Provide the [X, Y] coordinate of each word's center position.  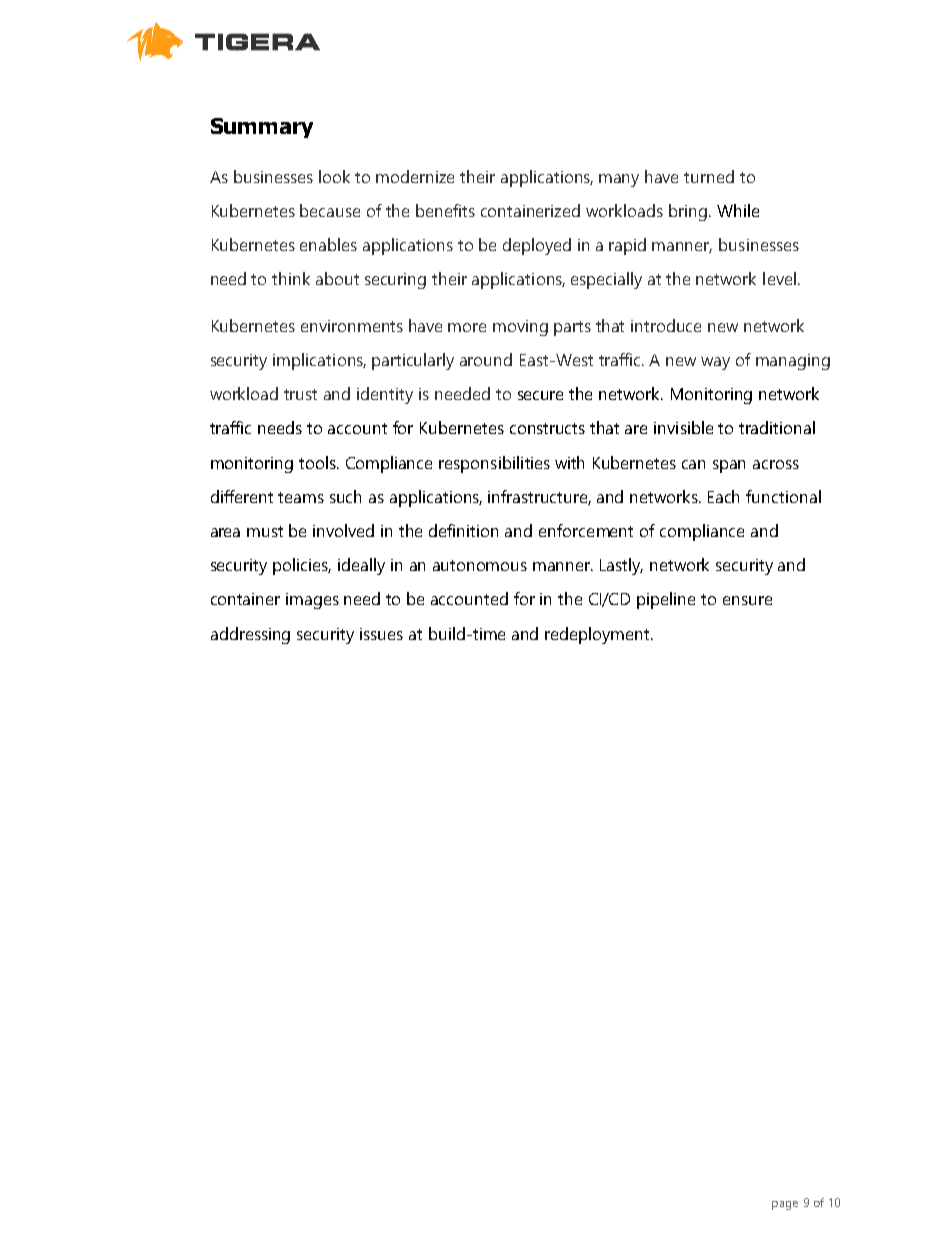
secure [540, 395]
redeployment [598, 635]
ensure [747, 600]
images [312, 601]
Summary [262, 128]
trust [300, 394]
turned [709, 176]
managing [793, 362]
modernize [415, 176]
